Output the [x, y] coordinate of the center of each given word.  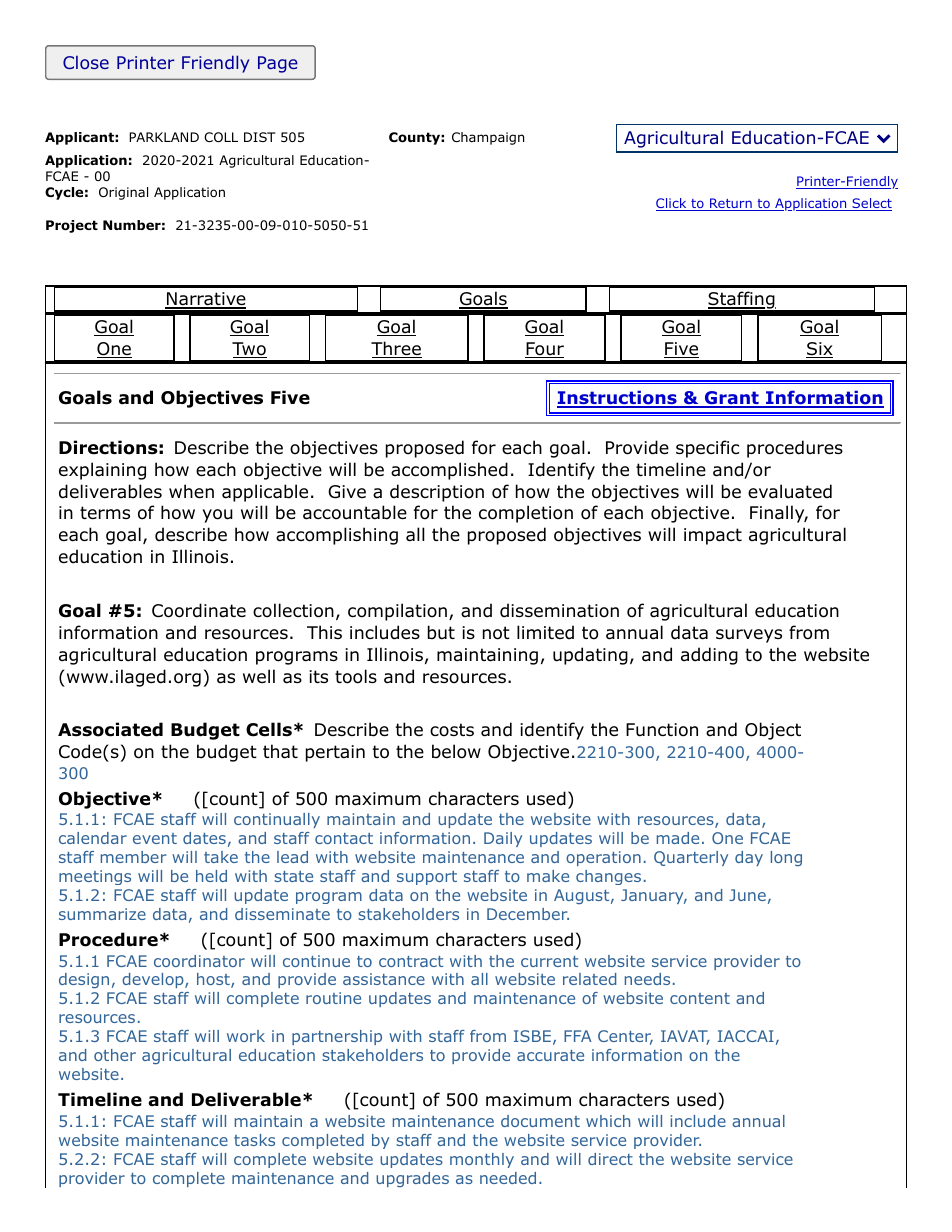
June [747, 895]
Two [249, 350]
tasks [254, 1140]
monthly [482, 1160]
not [496, 633]
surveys [749, 636]
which [608, 1121]
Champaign [488, 138]
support [427, 878]
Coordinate [199, 610]
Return [731, 204]
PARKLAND [164, 137]
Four [544, 350]
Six [819, 350]
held [211, 876]
